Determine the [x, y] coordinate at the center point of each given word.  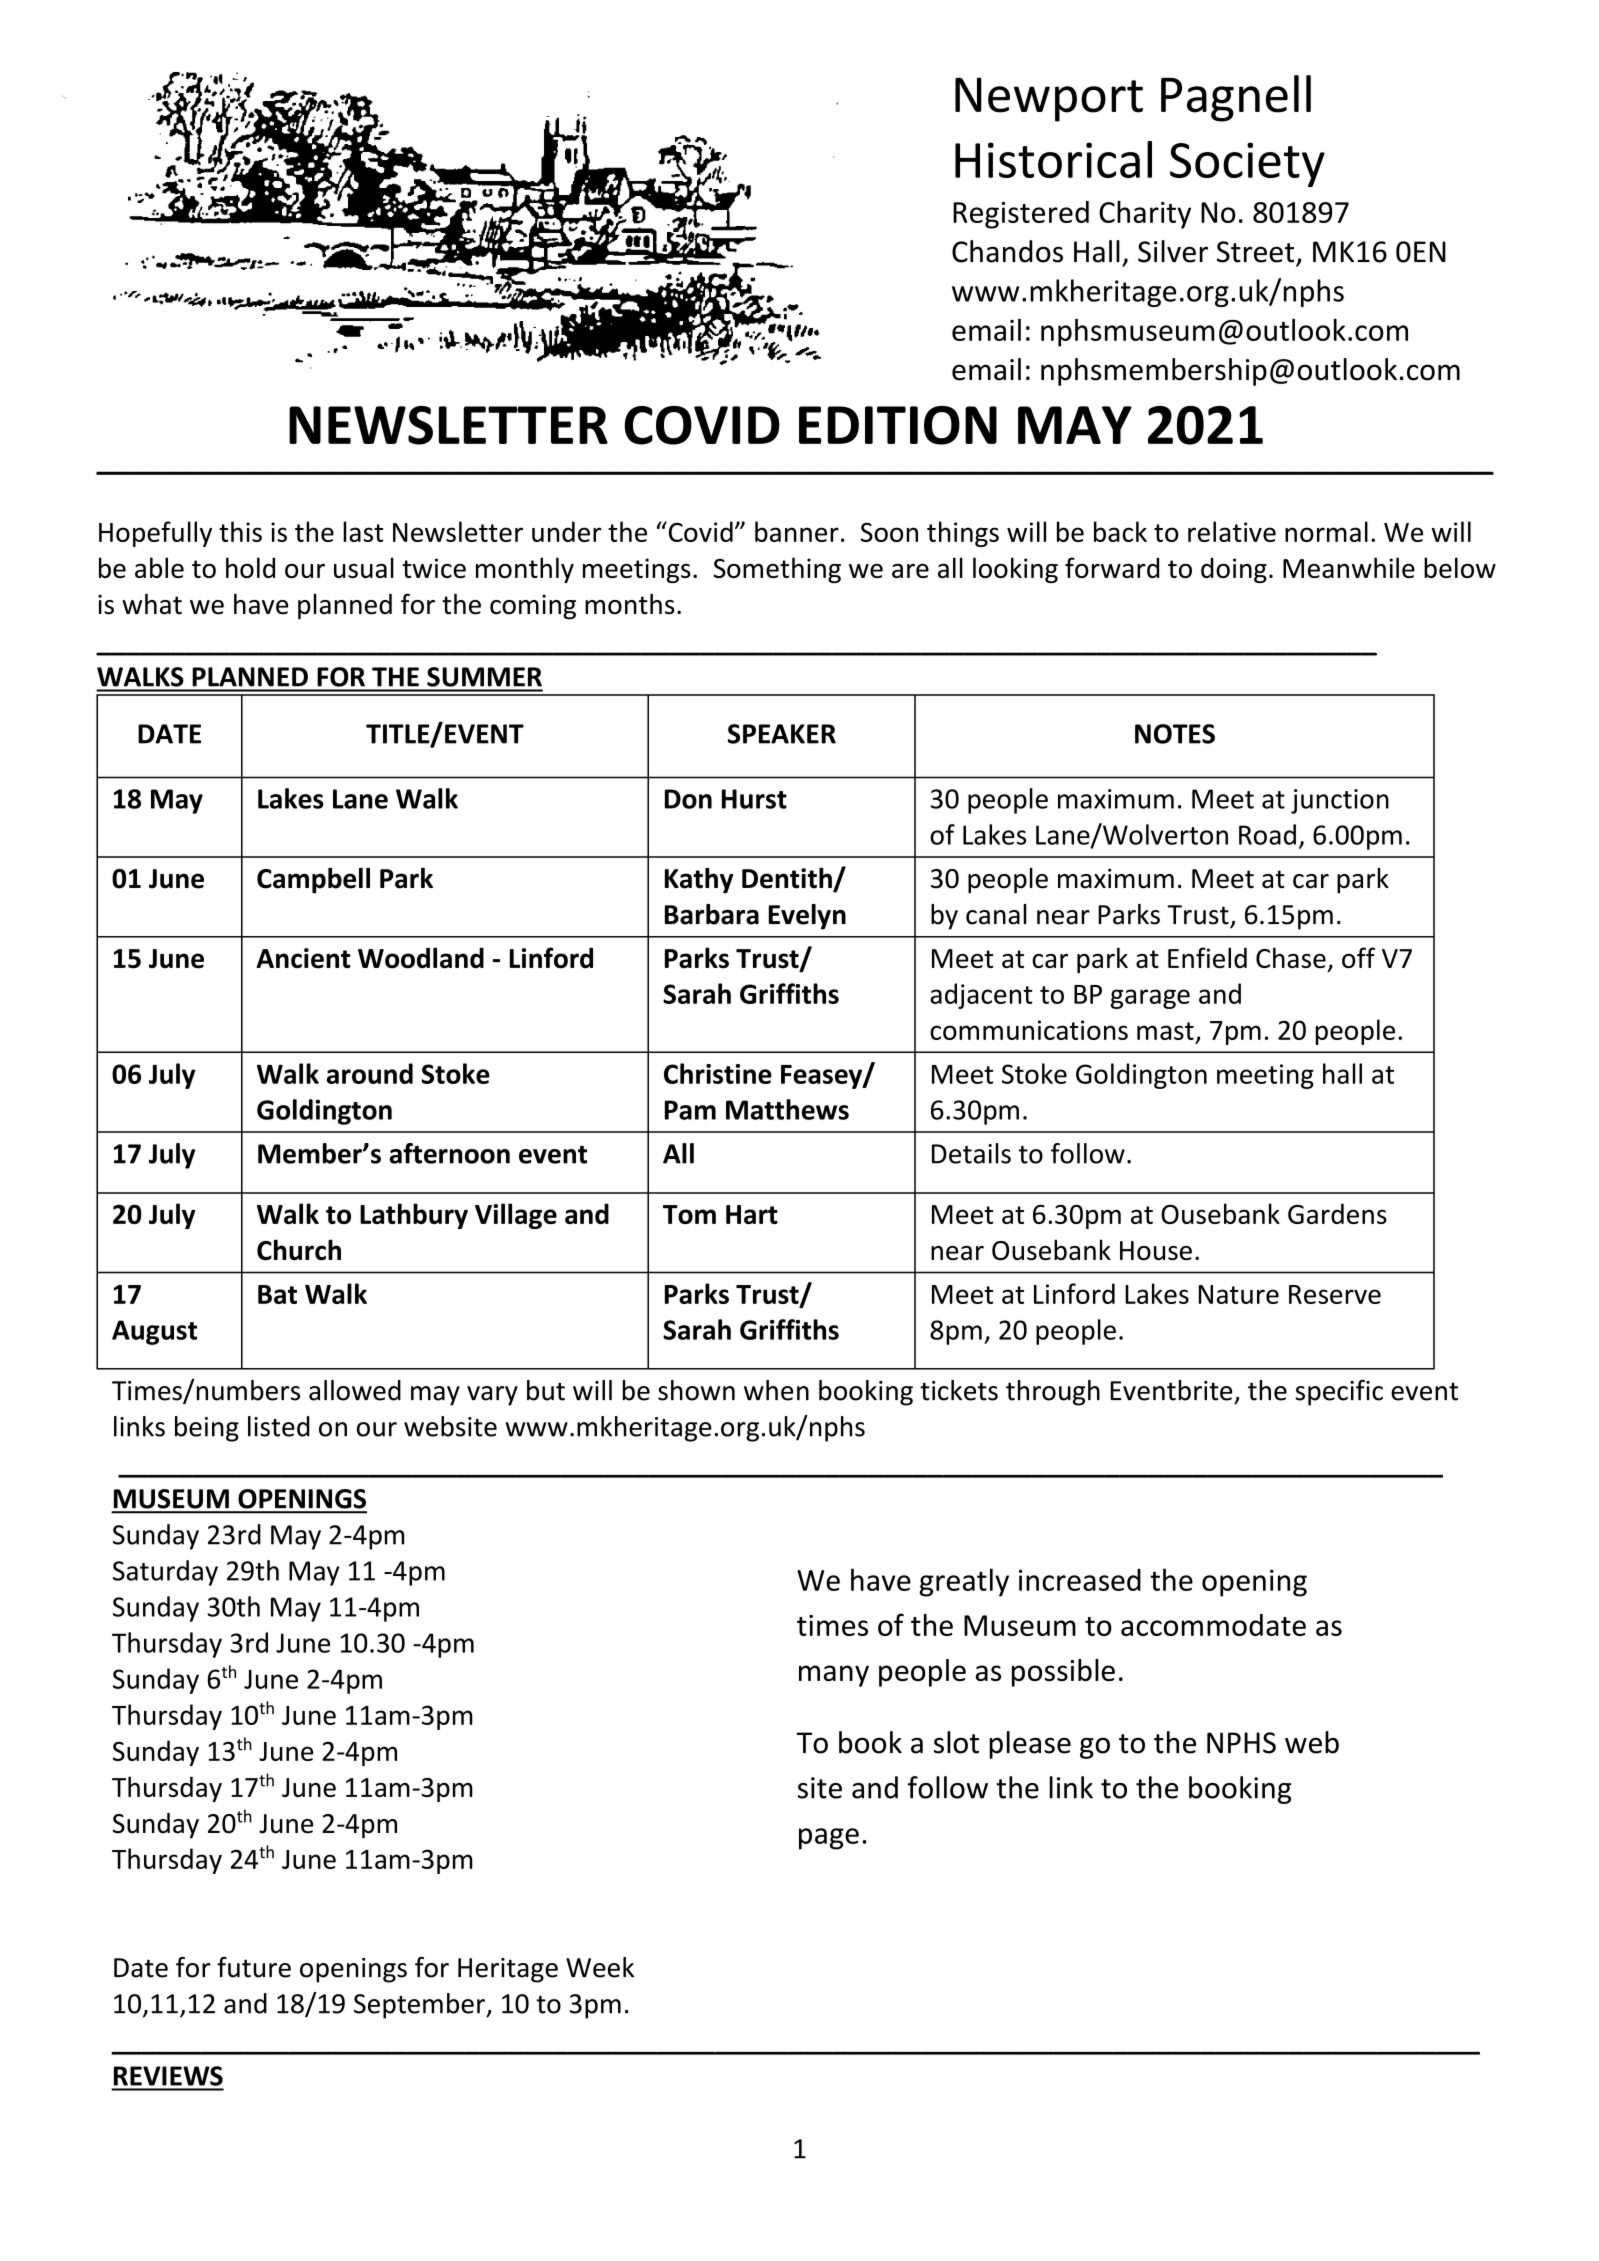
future [254, 1967]
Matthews [787, 1109]
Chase [1291, 957]
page [829, 1839]
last [363, 531]
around [370, 1073]
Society [1247, 164]
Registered [1021, 215]
